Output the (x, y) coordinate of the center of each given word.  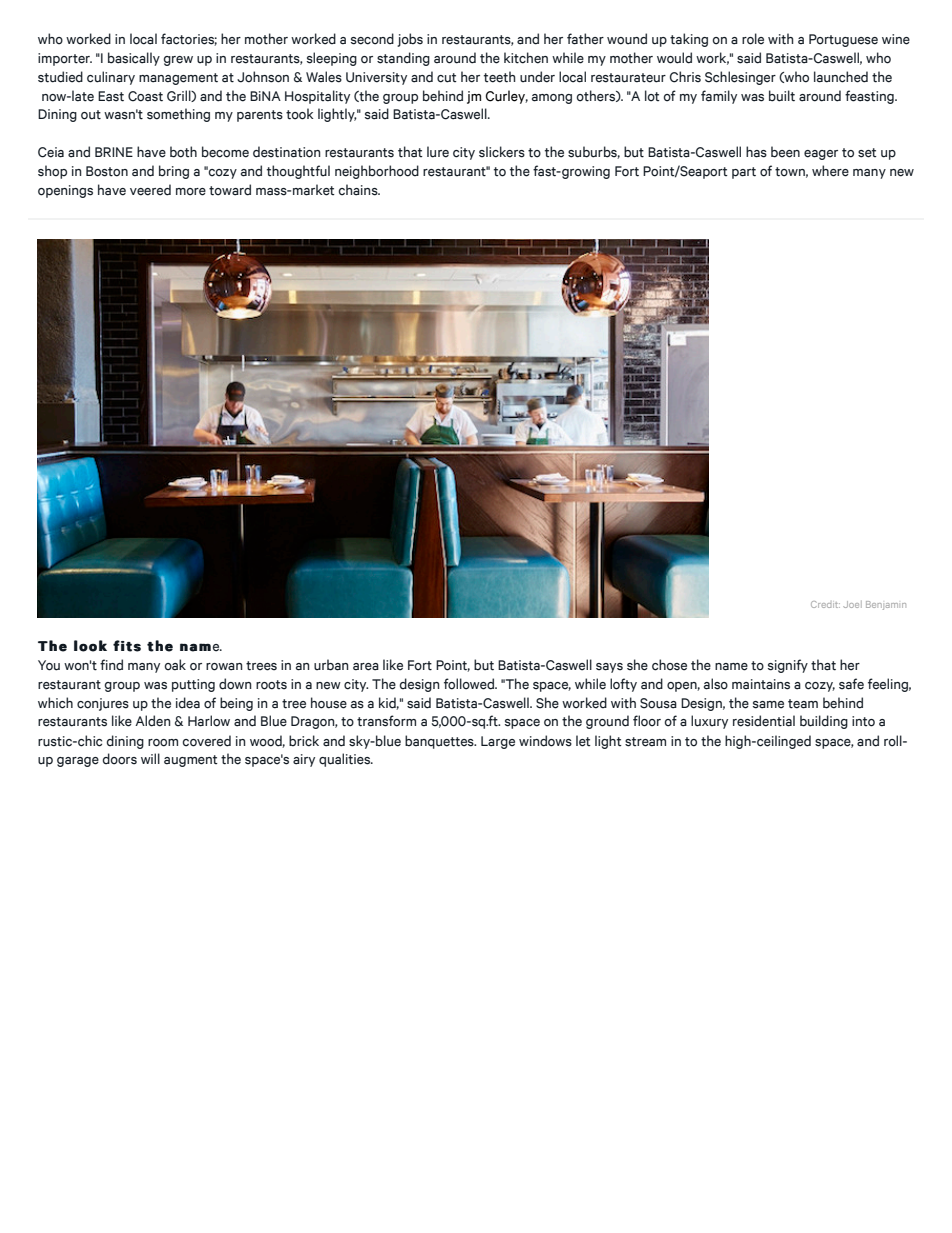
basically (134, 59)
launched (841, 77)
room (163, 743)
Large (498, 742)
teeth (500, 77)
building (824, 722)
